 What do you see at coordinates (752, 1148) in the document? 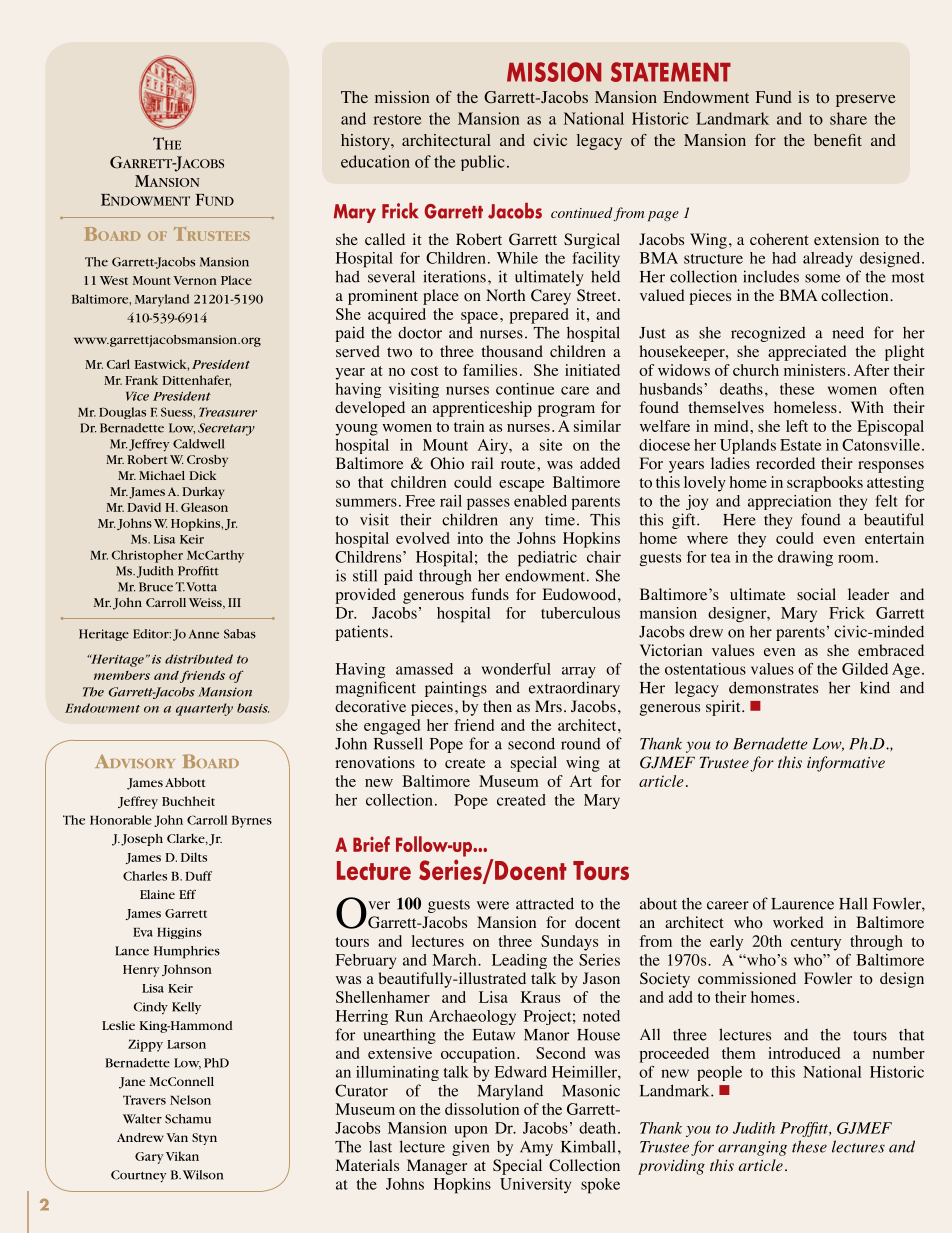
I see `arranging` at bounding box center [752, 1148].
